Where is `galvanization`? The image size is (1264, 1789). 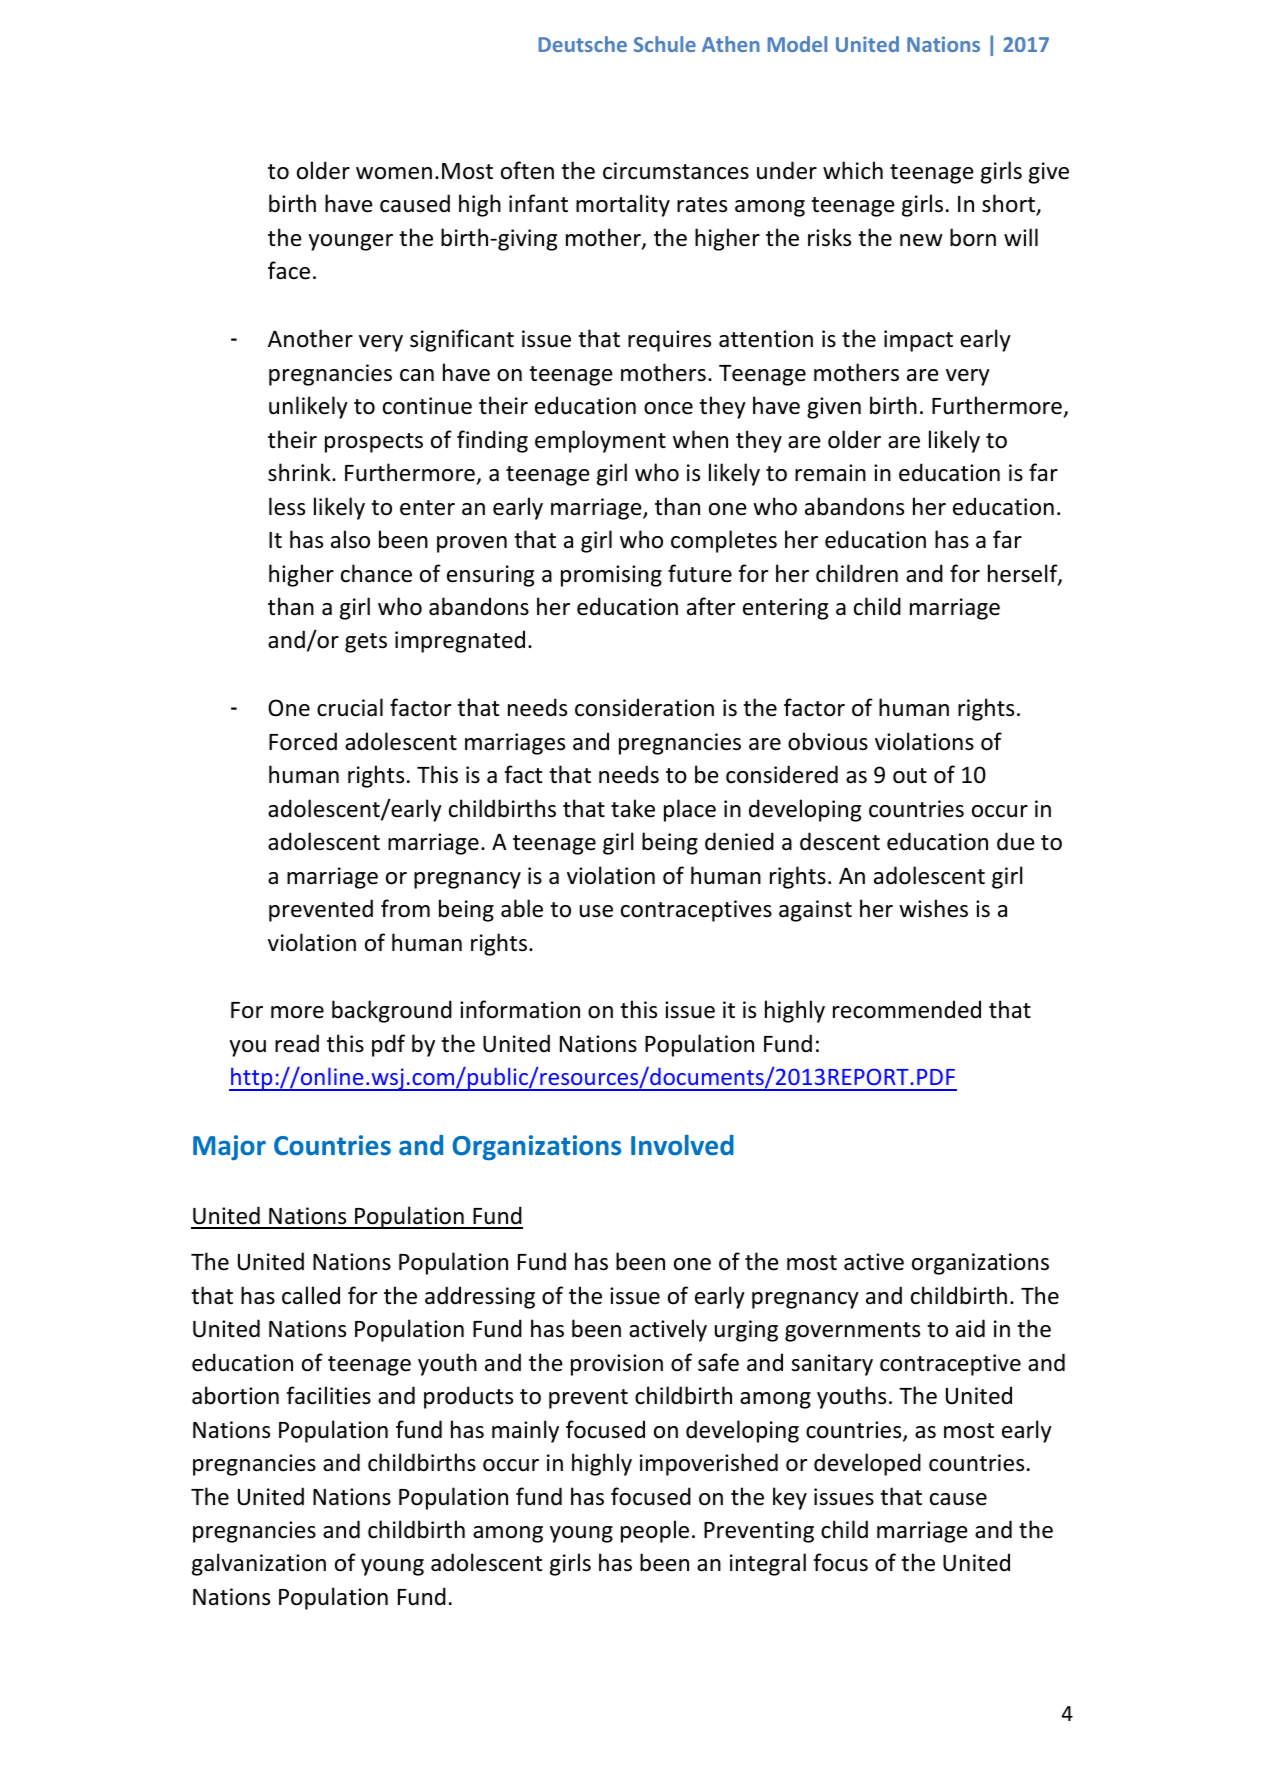 galvanization is located at coordinates (259, 1564).
